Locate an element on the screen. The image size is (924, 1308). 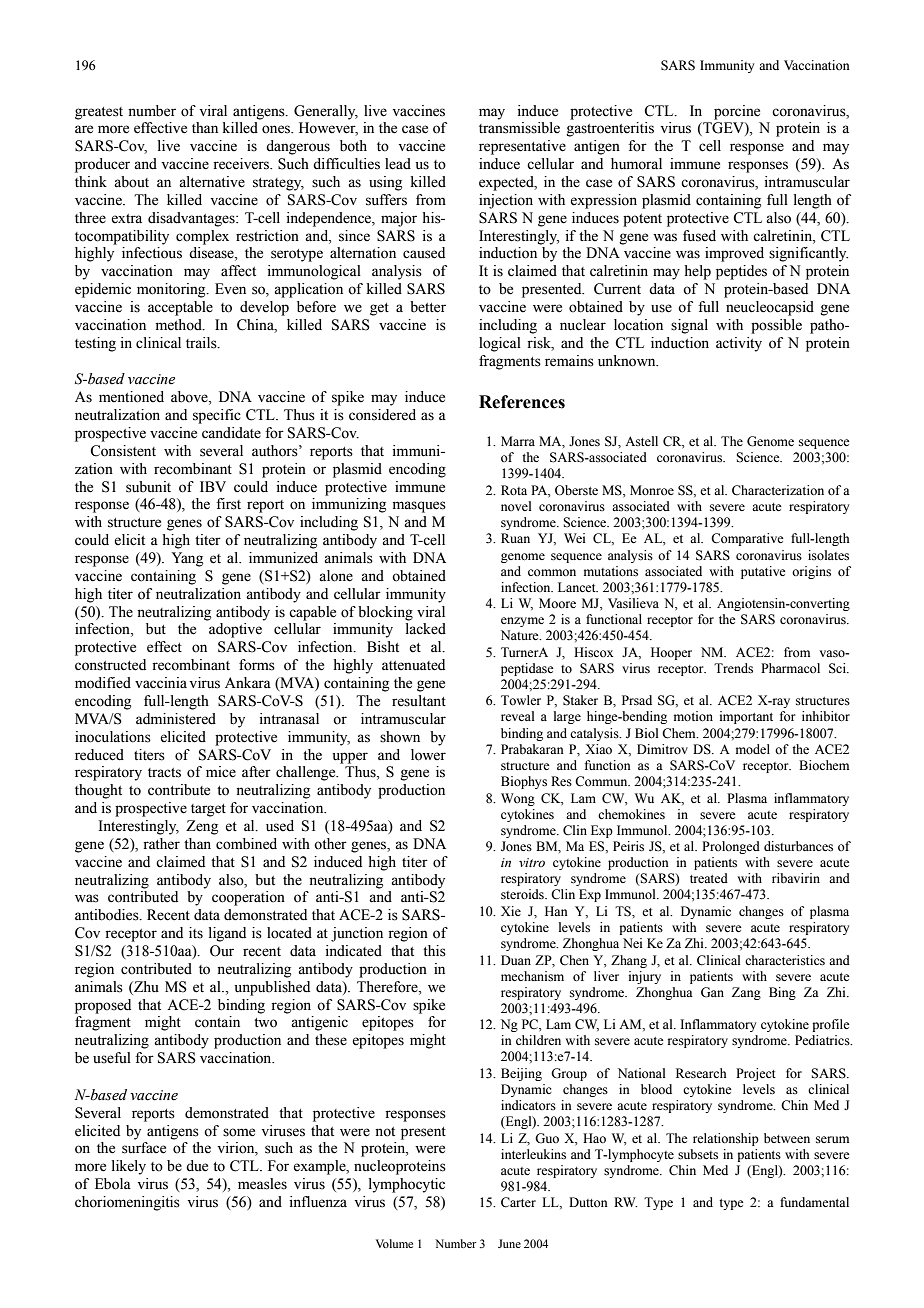
due is located at coordinates (197, 1166).
